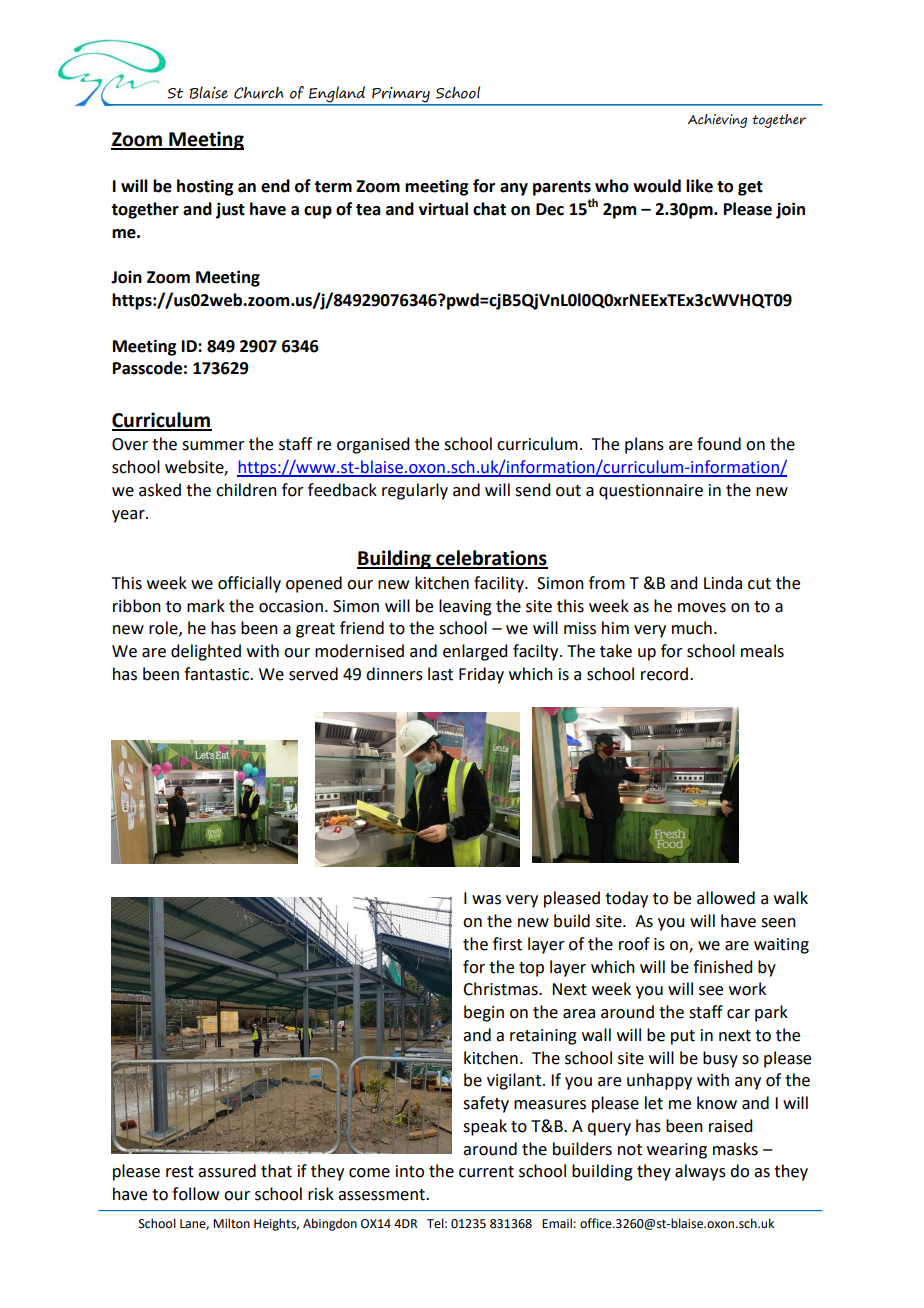 This page has width=924, height=1308. I want to click on follow, so click(195, 1194).
